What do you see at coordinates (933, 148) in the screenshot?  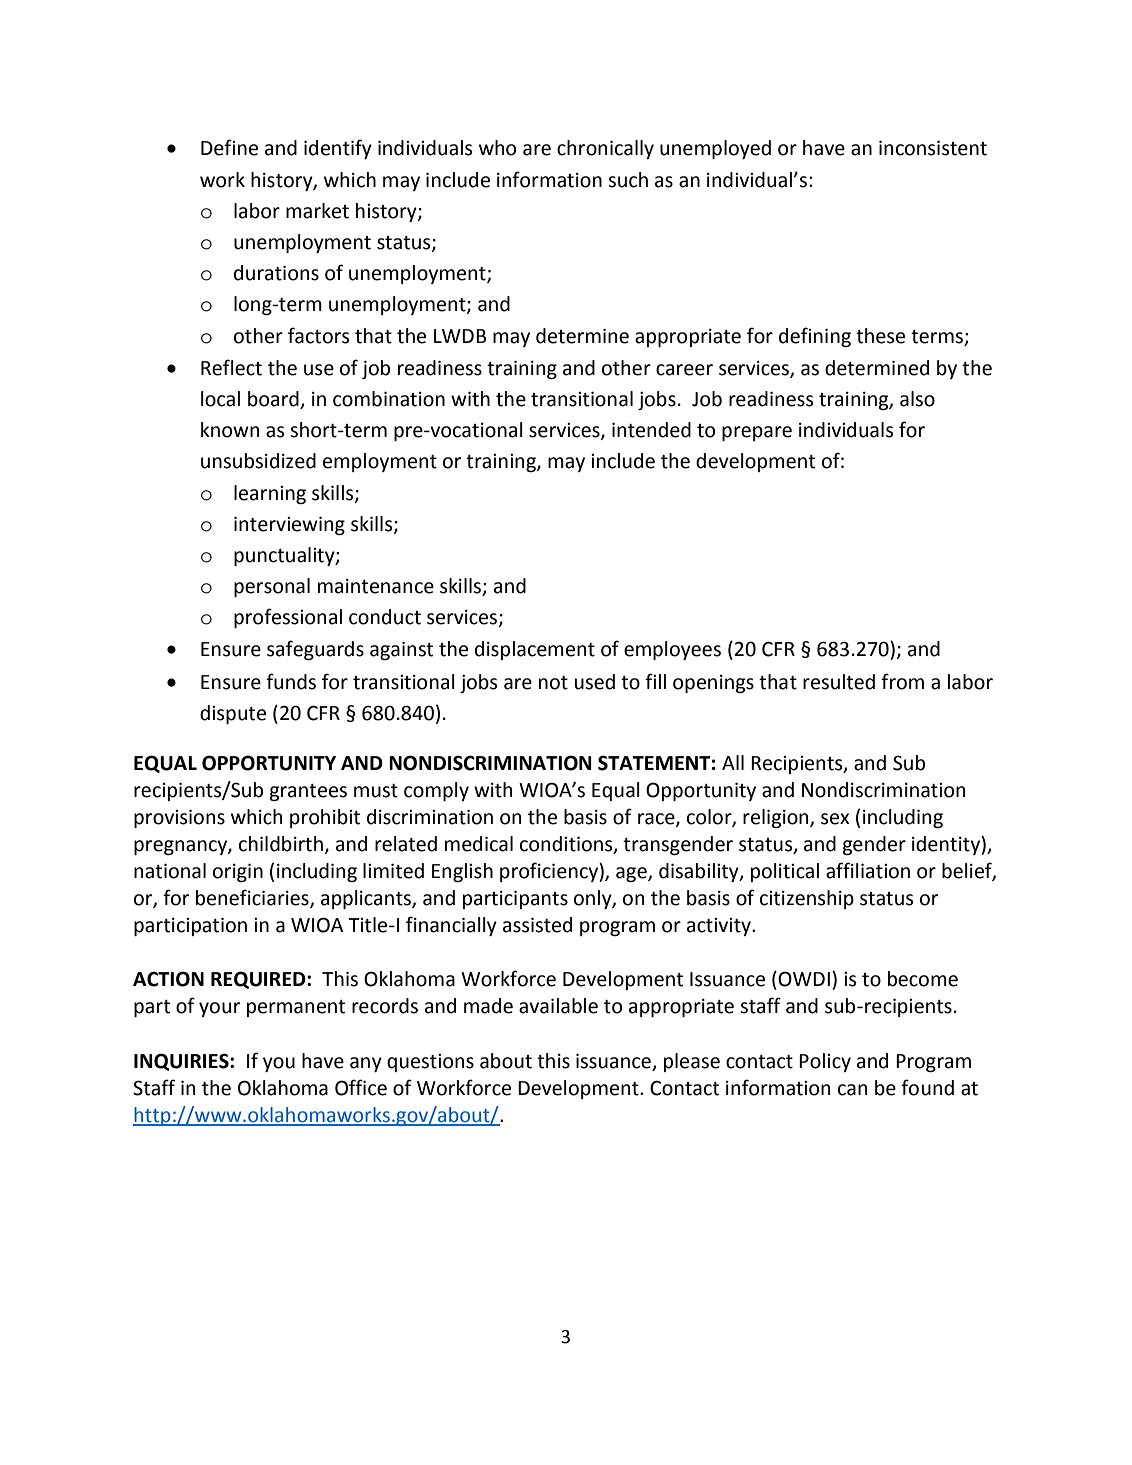 I see `inconsistent` at bounding box center [933, 148].
